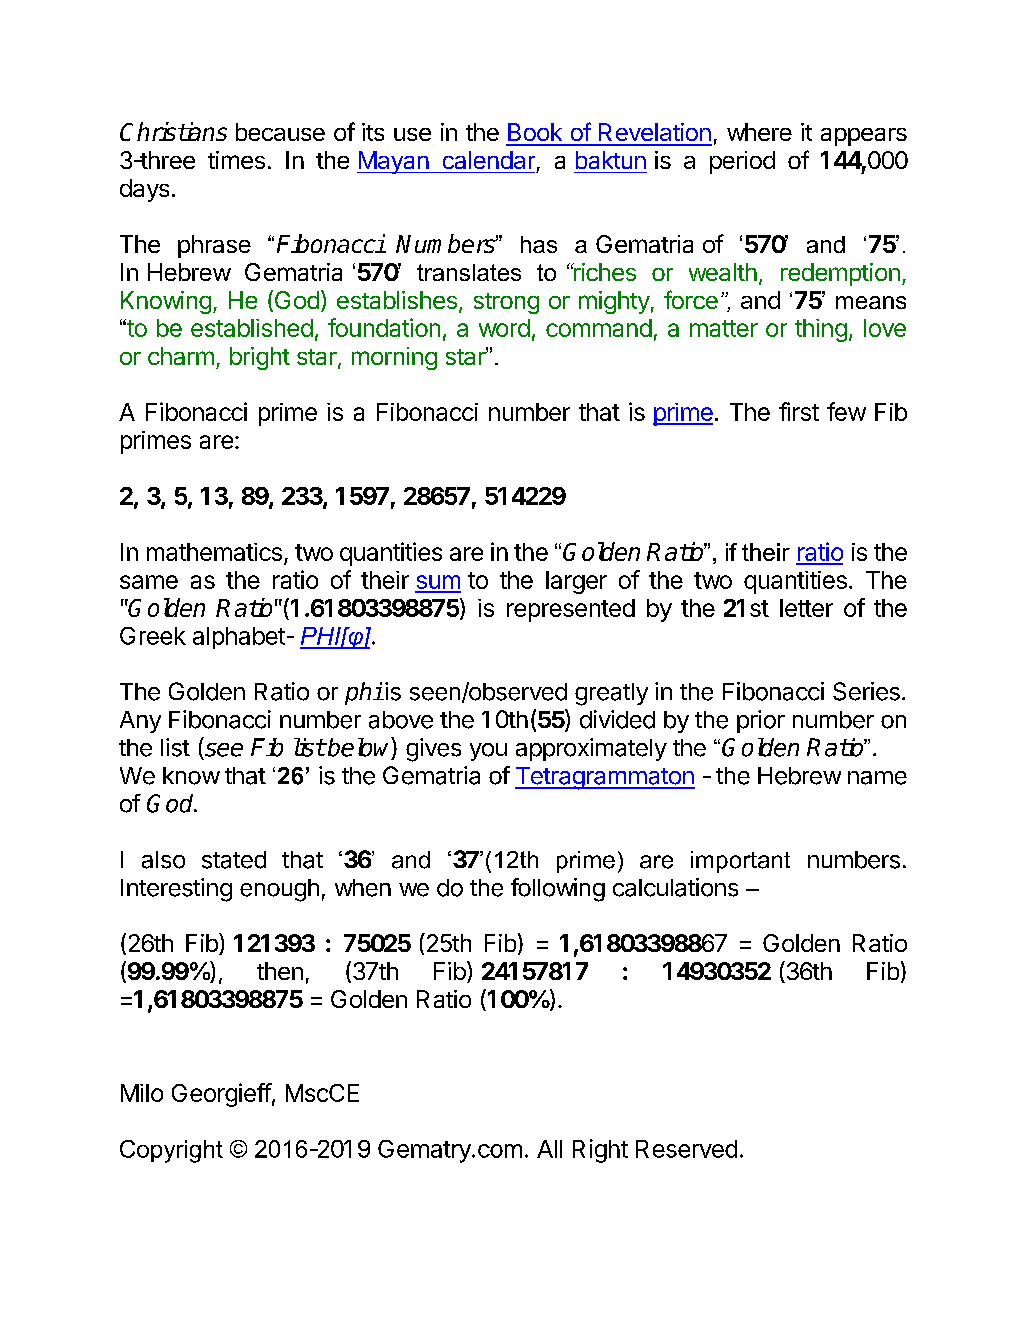 This screenshot has height=1328, width=1026. Describe the element at coordinates (394, 162) in the screenshot. I see `Mayan` at that location.
